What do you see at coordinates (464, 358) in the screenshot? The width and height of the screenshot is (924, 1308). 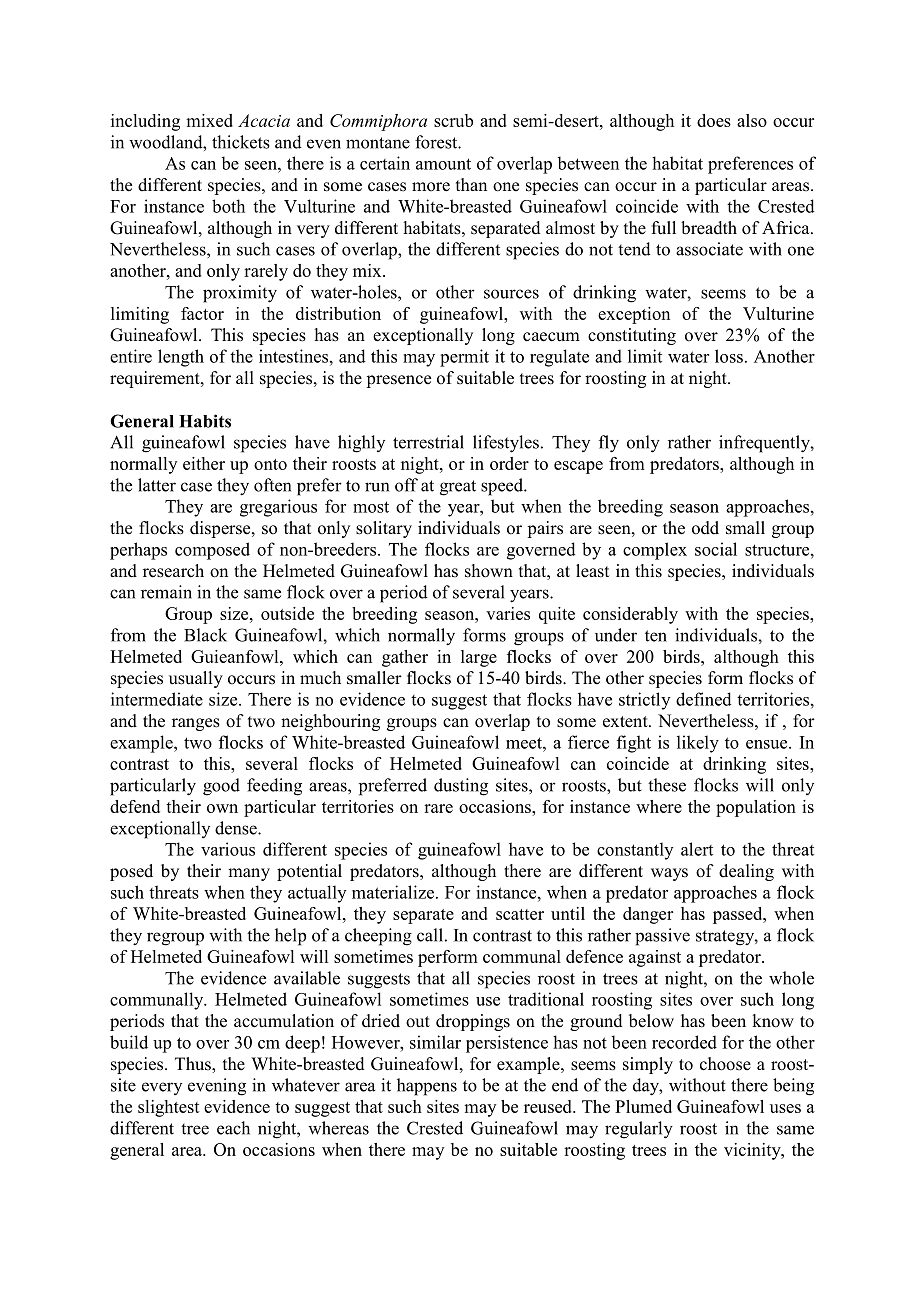 I see `permit` at bounding box center [464, 358].
